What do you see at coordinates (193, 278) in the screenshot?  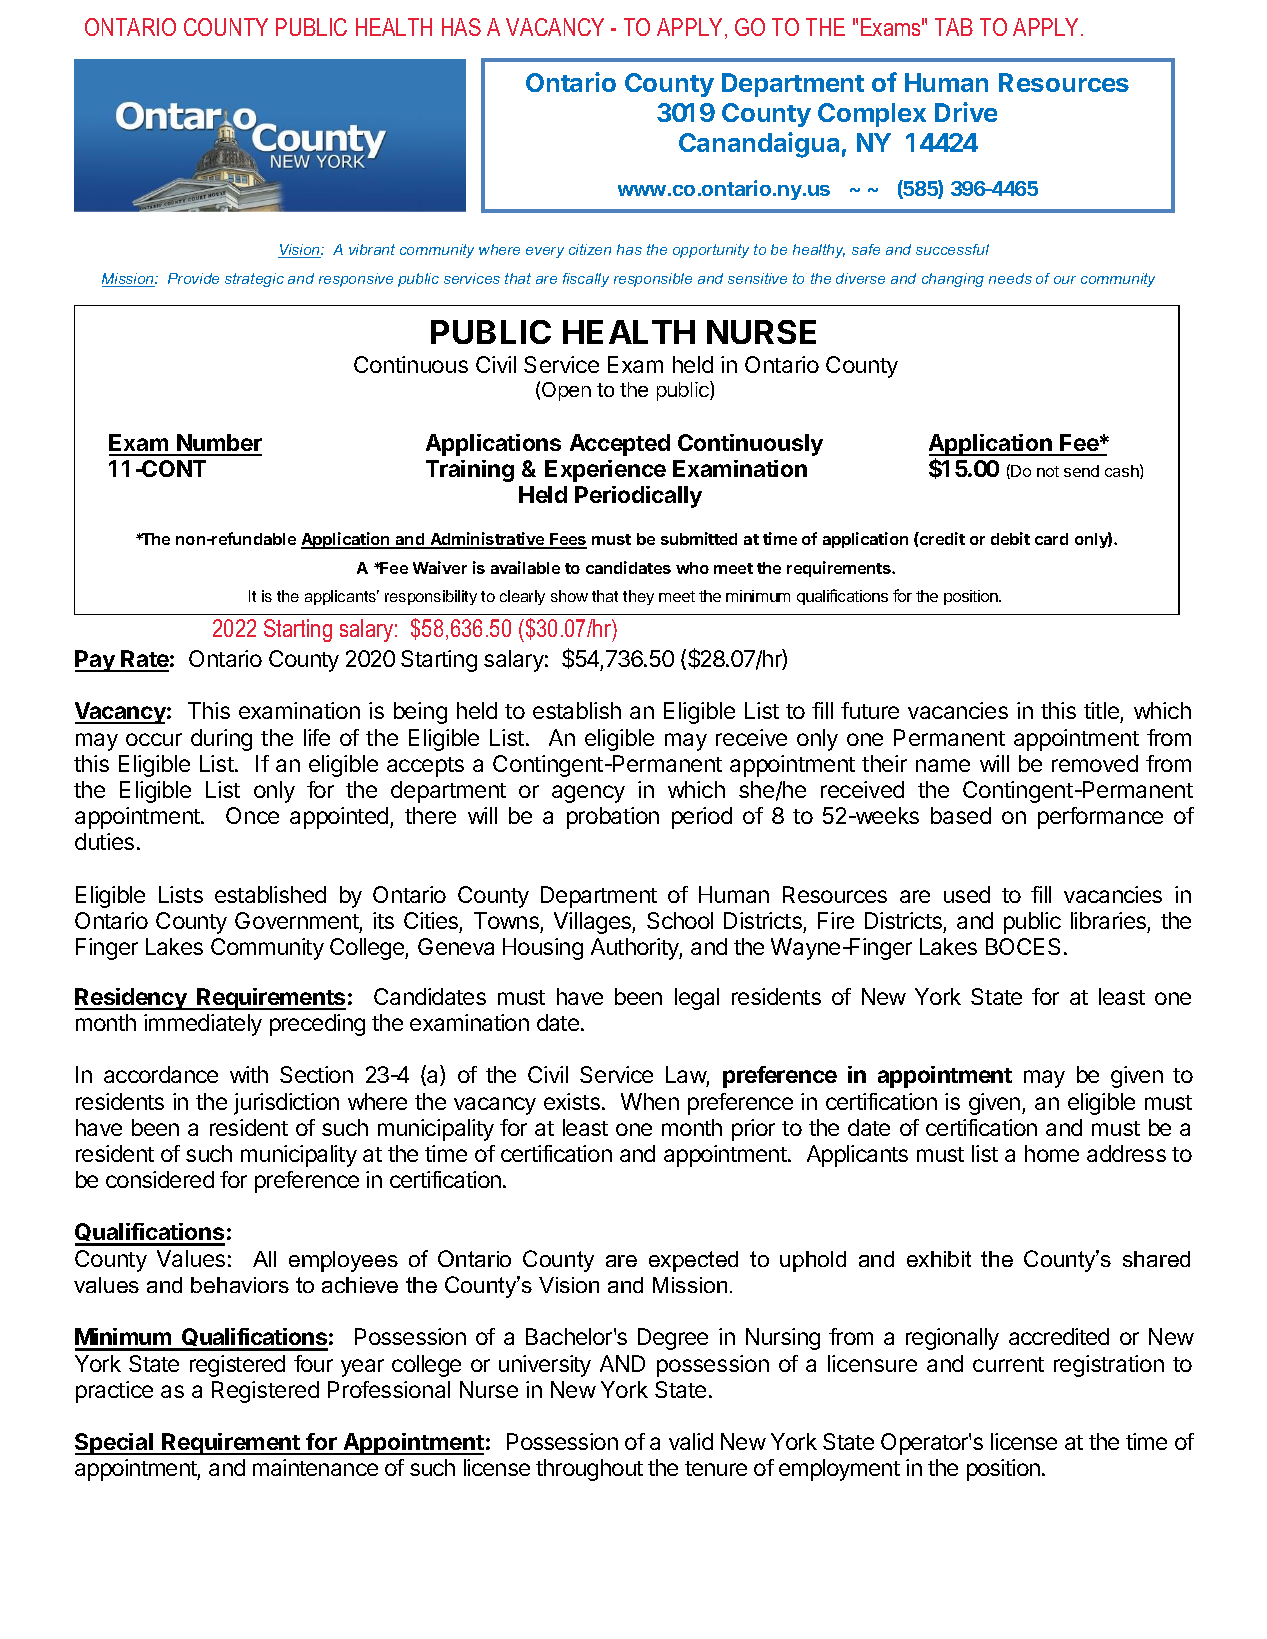 I see `Provide` at bounding box center [193, 278].
